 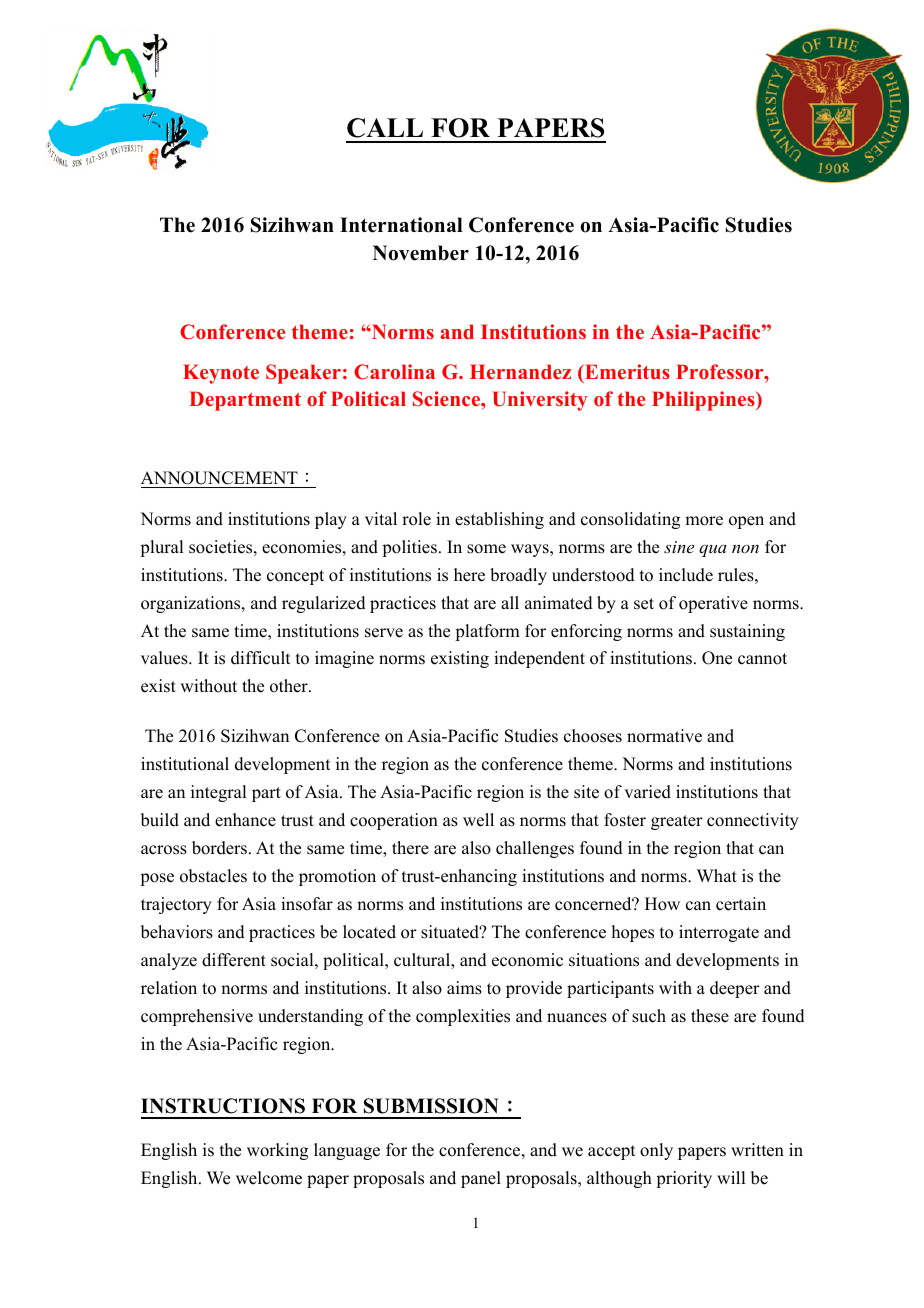 What do you see at coordinates (487, 632) in the page?
I see `platform` at bounding box center [487, 632].
